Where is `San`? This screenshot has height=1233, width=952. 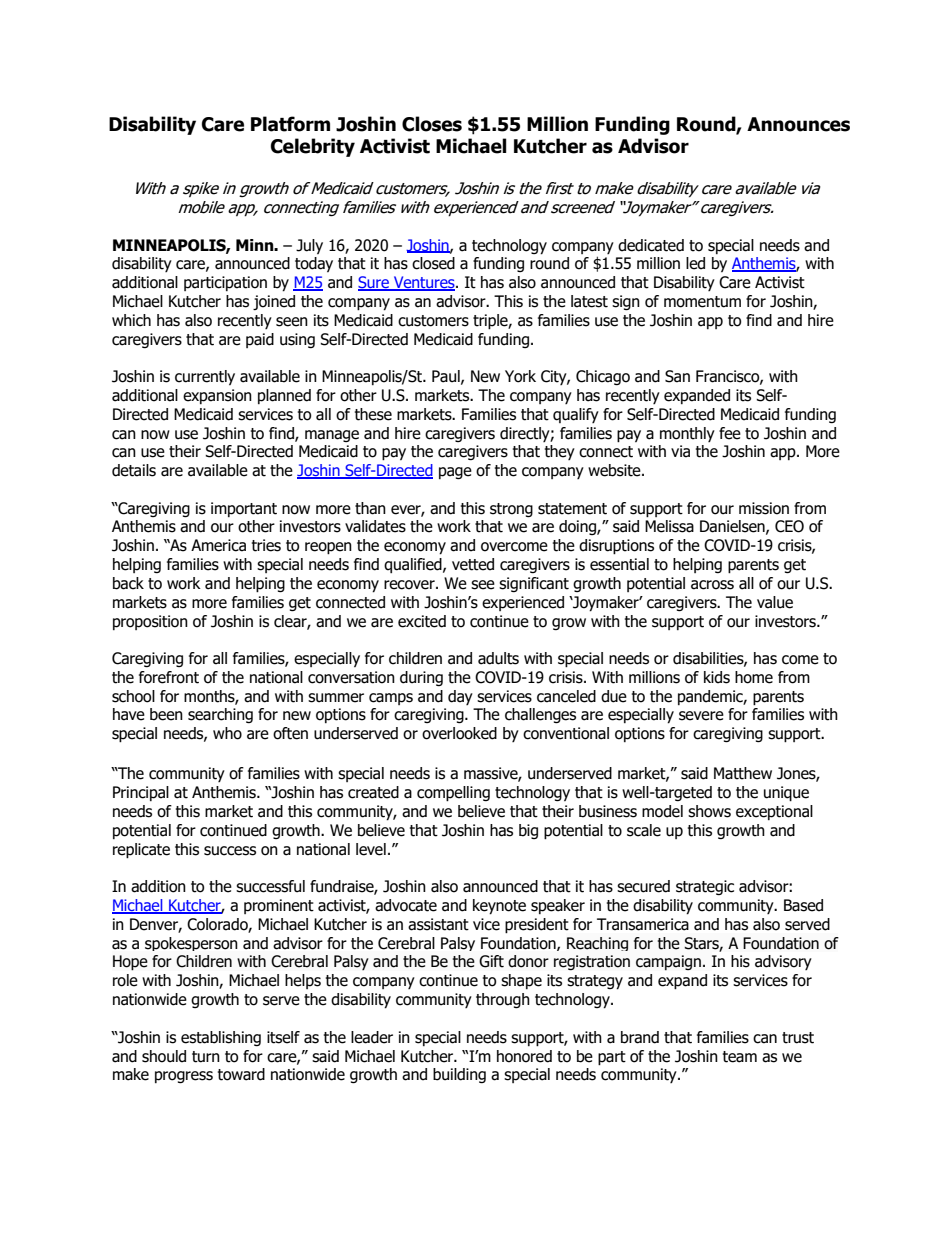
San is located at coordinates (677, 376).
